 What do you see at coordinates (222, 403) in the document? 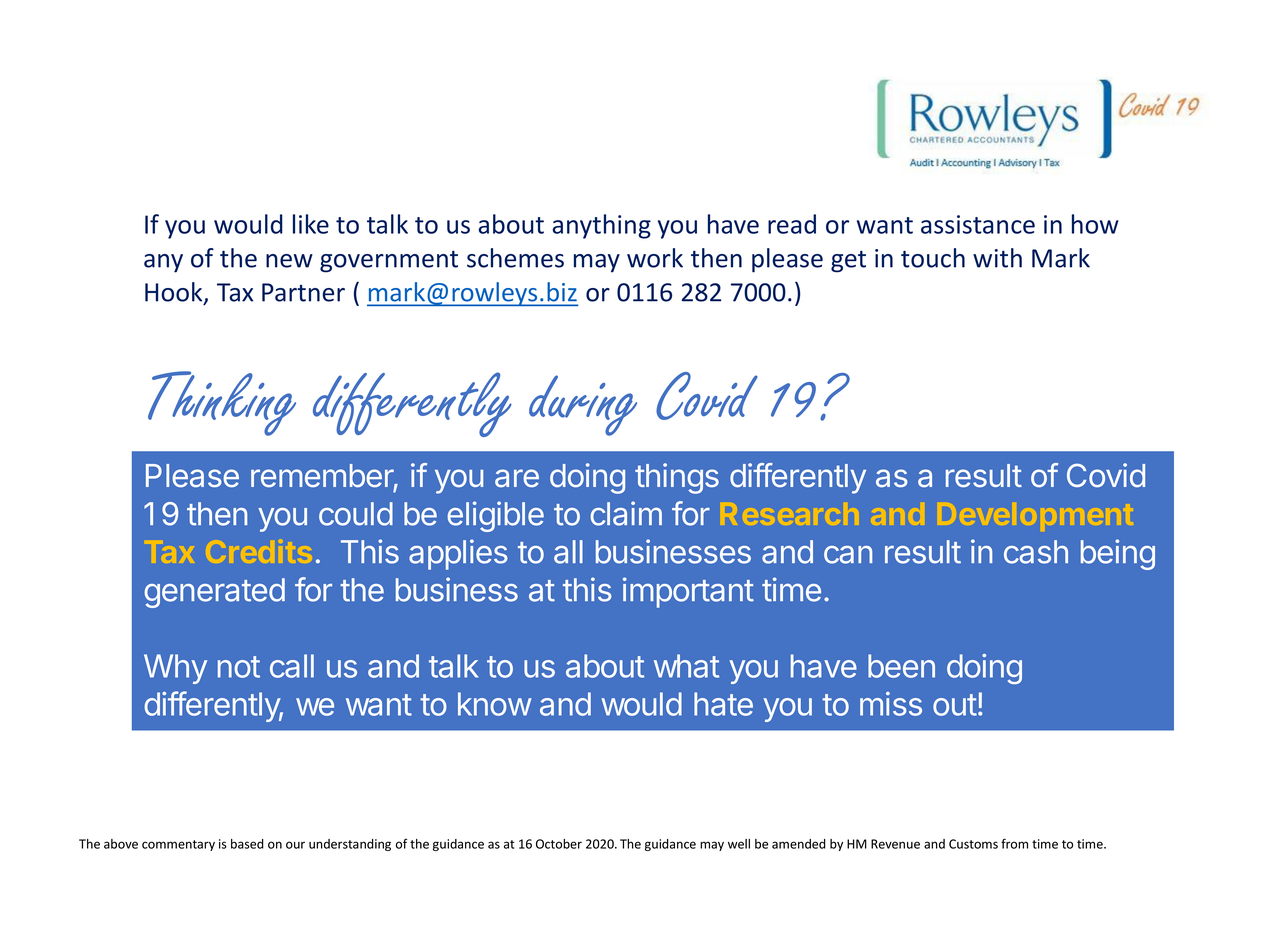
I see `Thinking` at bounding box center [222, 403].
